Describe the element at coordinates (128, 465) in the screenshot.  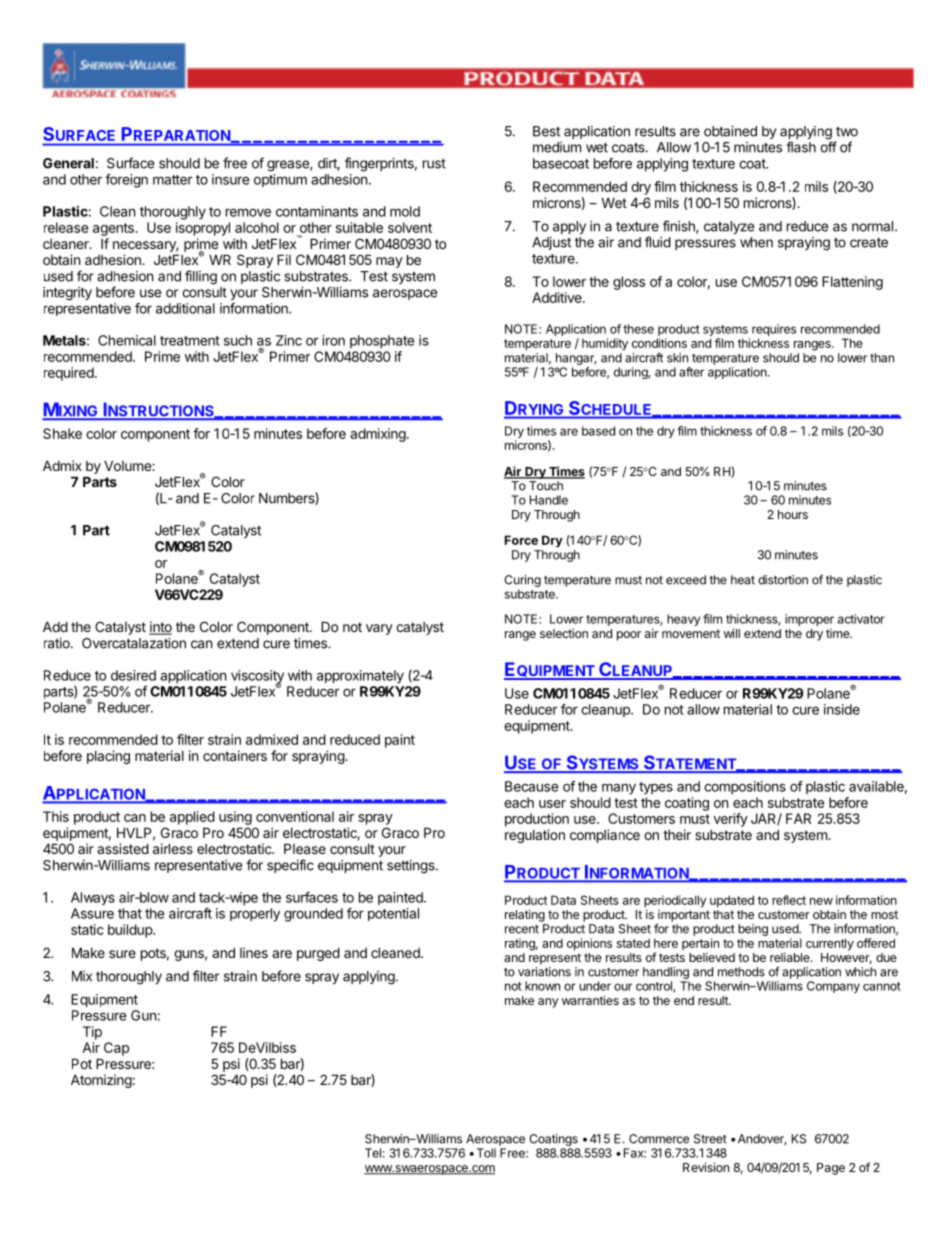
I see `Volume` at that location.
